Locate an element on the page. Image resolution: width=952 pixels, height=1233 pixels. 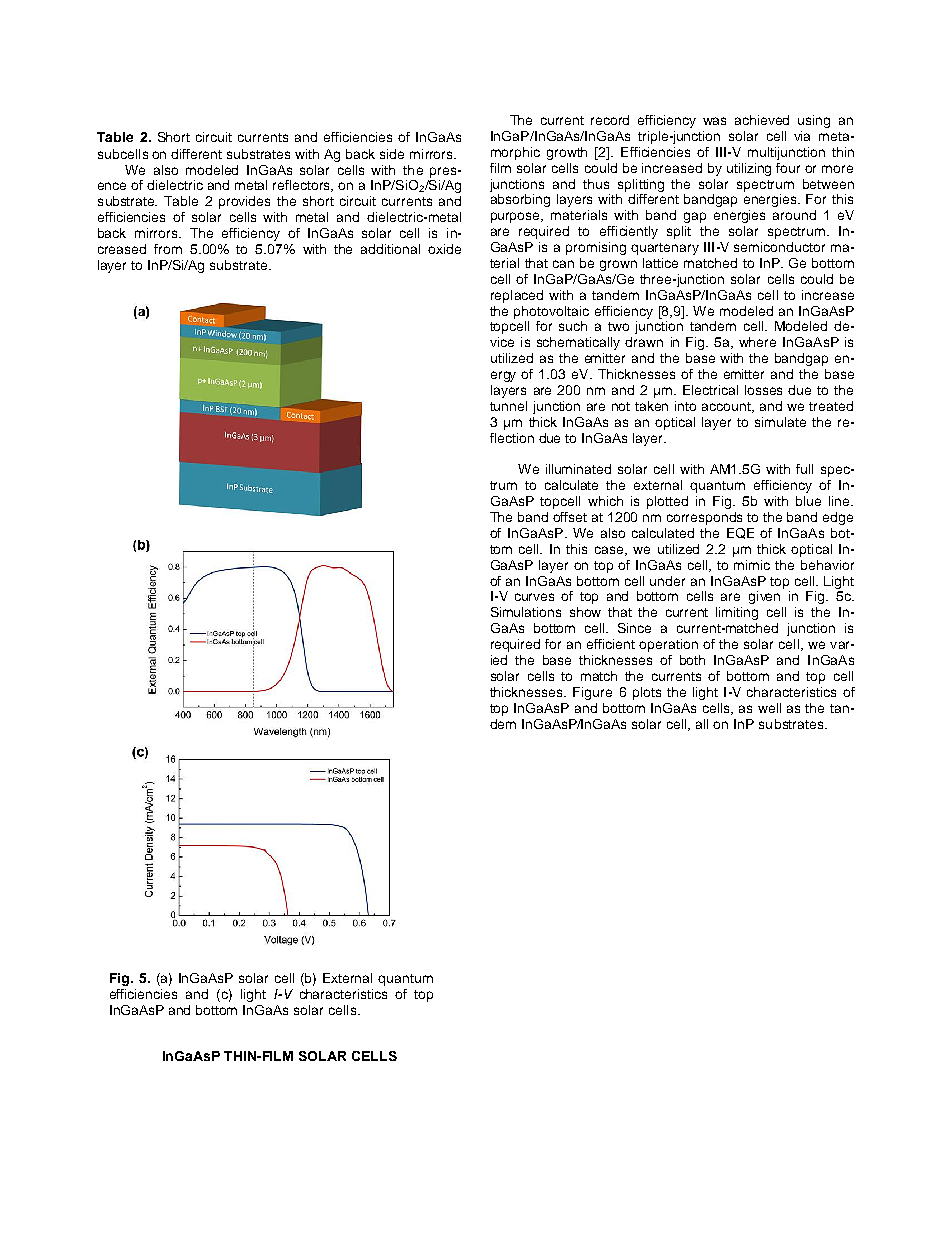
simulate is located at coordinates (780, 422).
